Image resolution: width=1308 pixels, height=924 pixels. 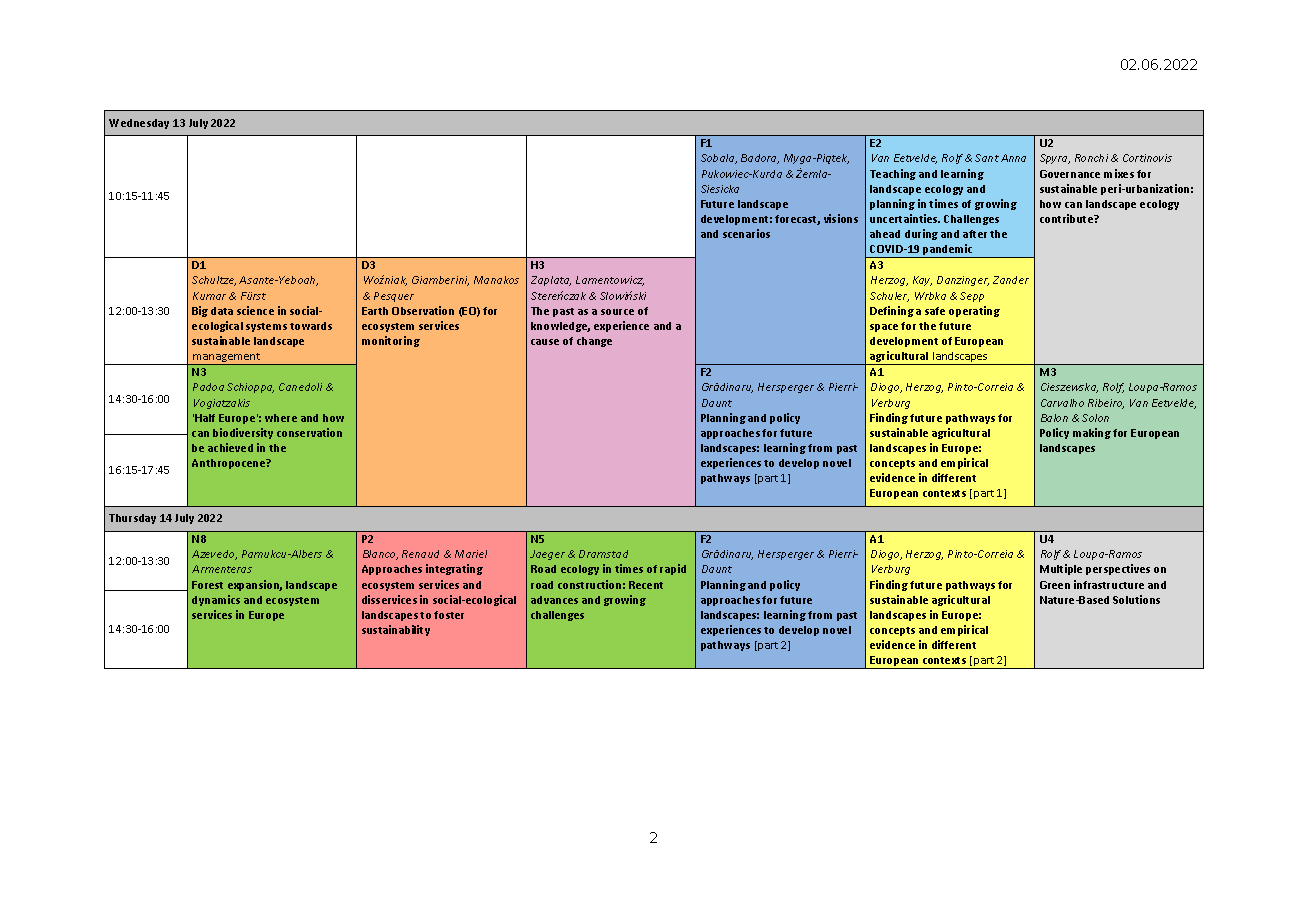 What do you see at coordinates (139, 124) in the screenshot?
I see `Wednesday` at bounding box center [139, 124].
